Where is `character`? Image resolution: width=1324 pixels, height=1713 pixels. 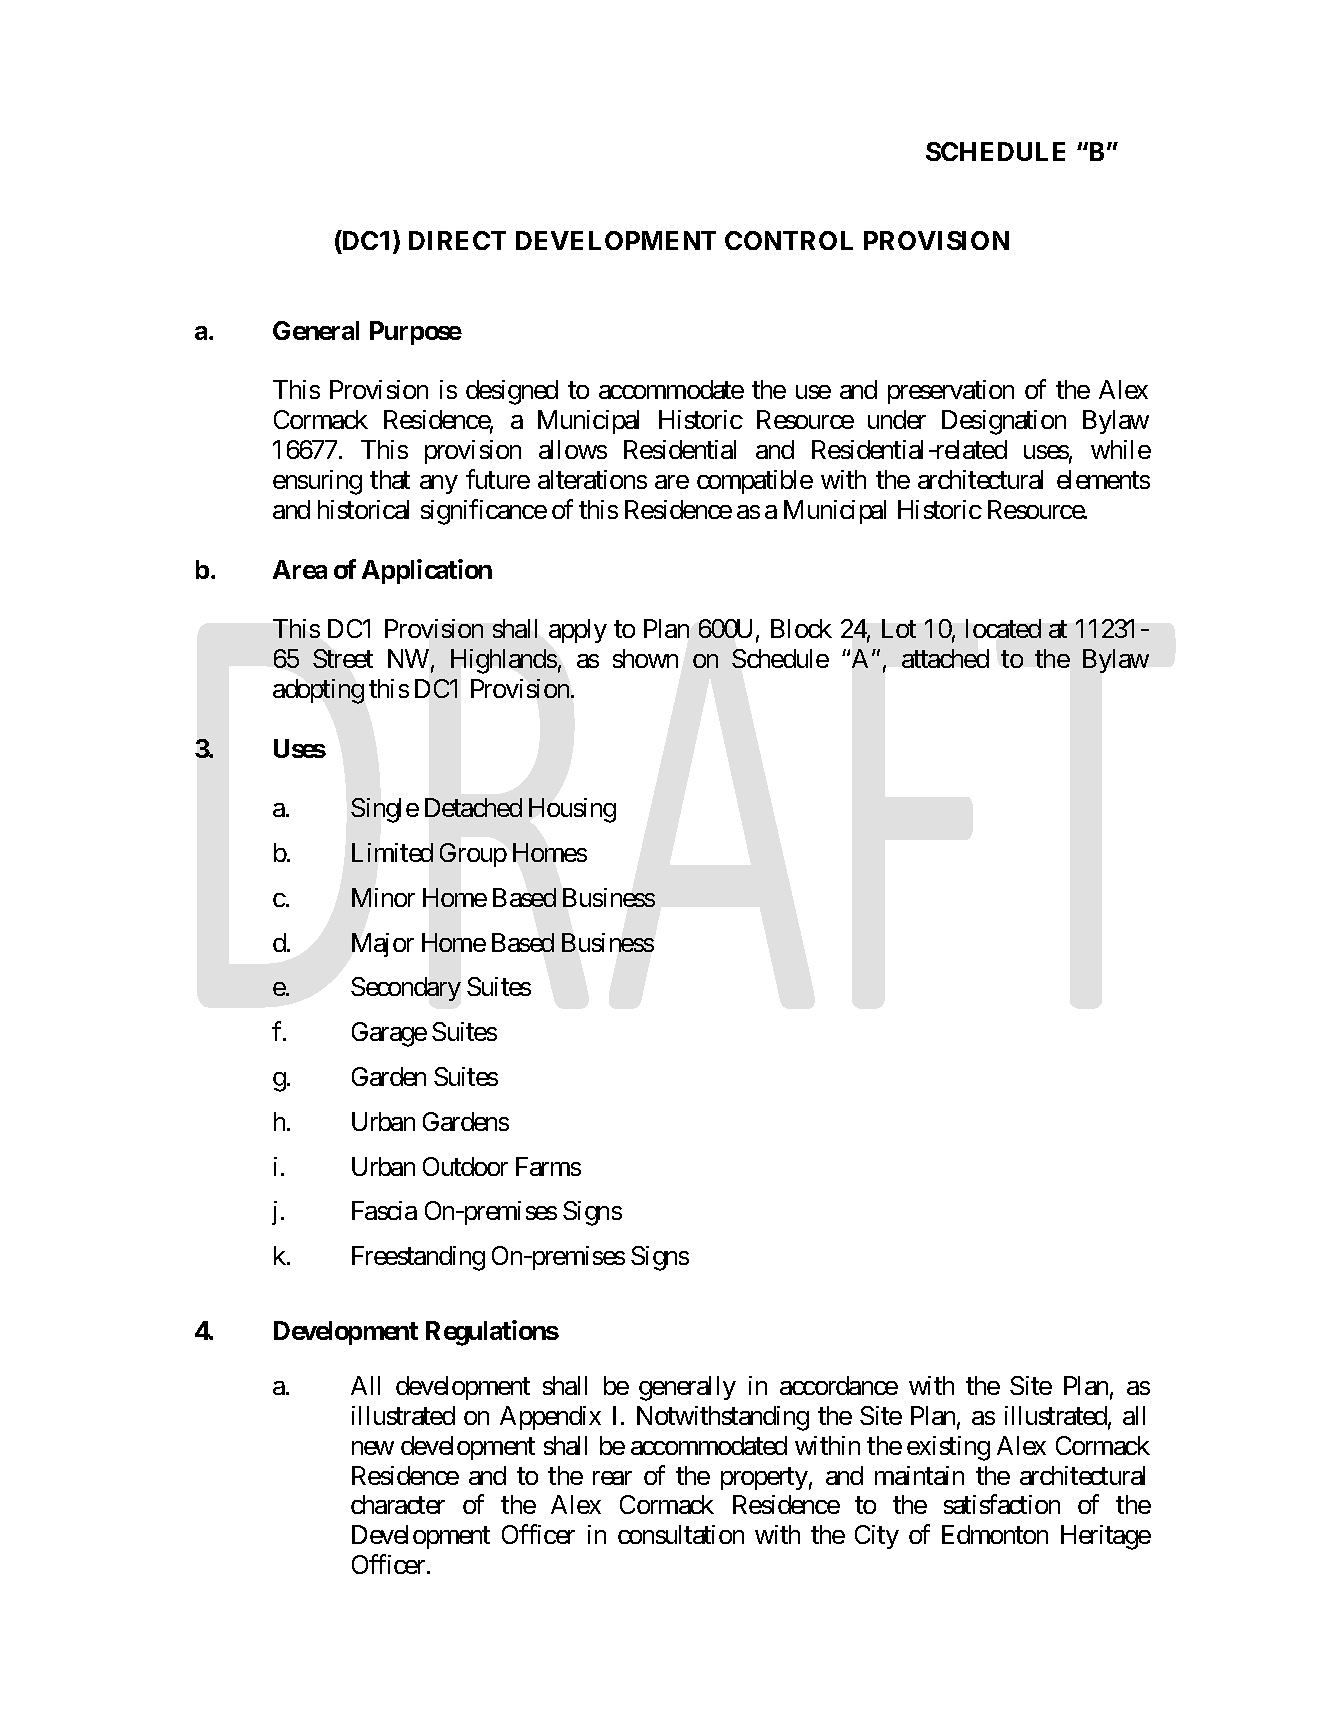 character is located at coordinates (398, 1504).
